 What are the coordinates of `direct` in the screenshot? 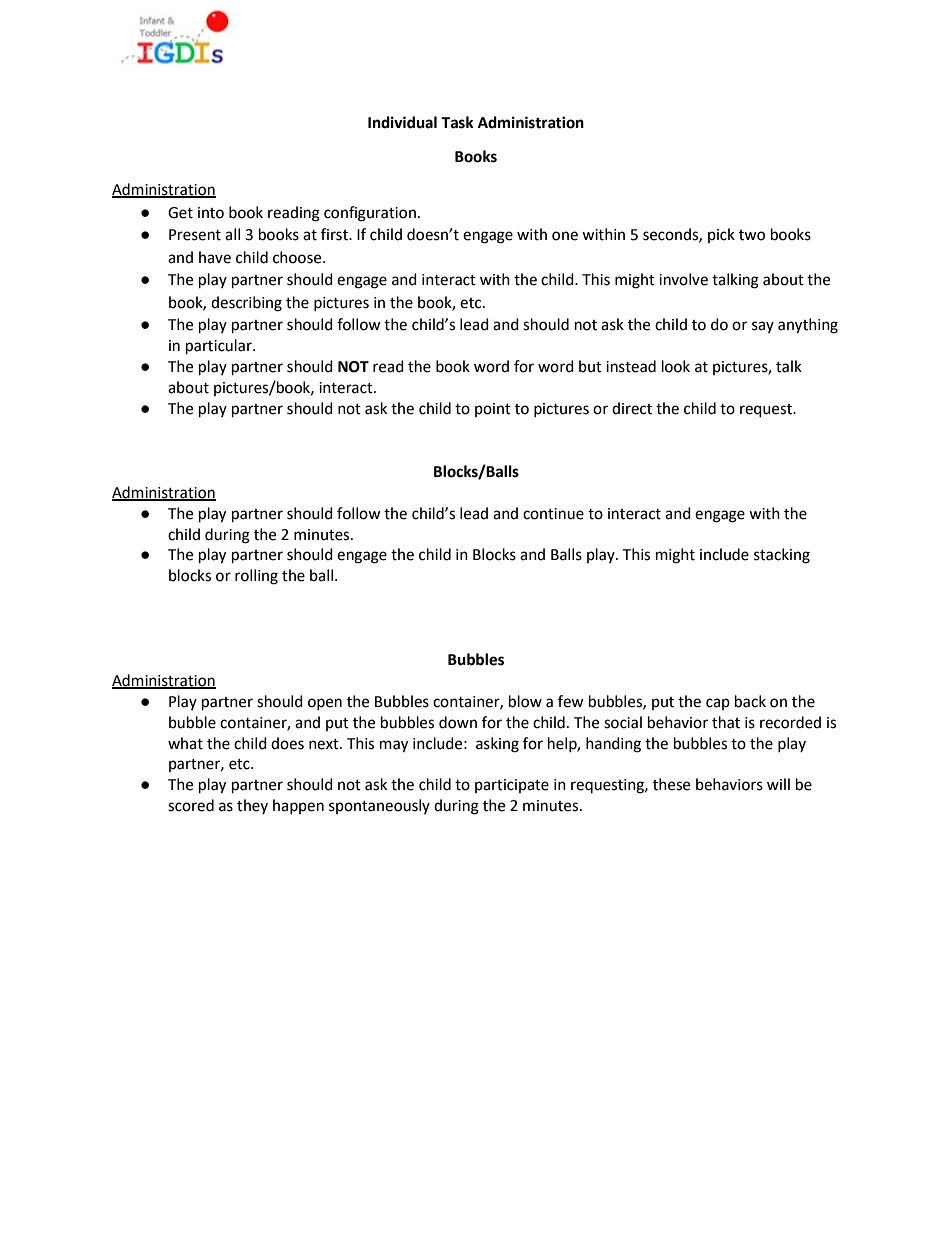 It's located at (632, 408).
